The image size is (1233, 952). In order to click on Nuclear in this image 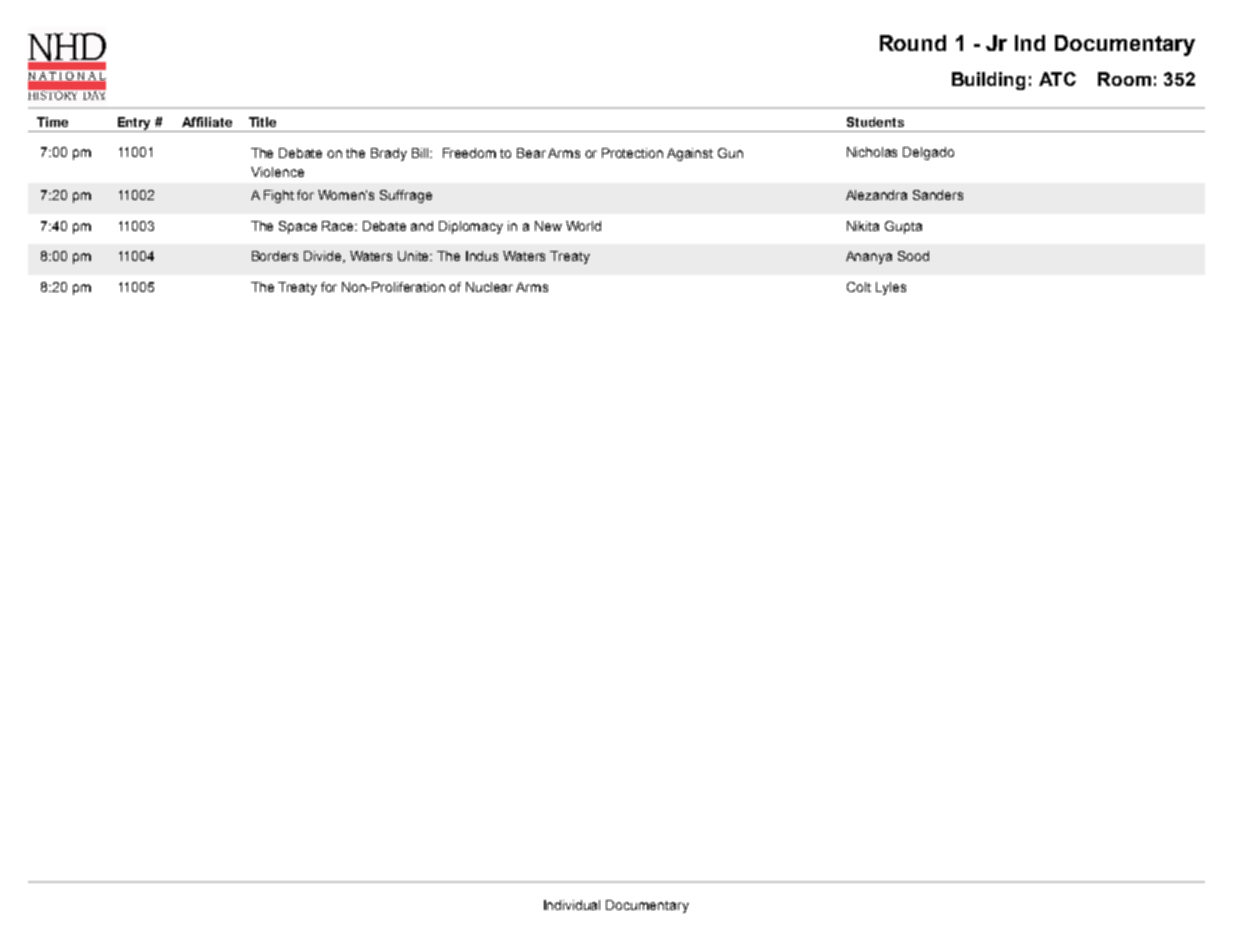, I will do `click(489, 287)`.
